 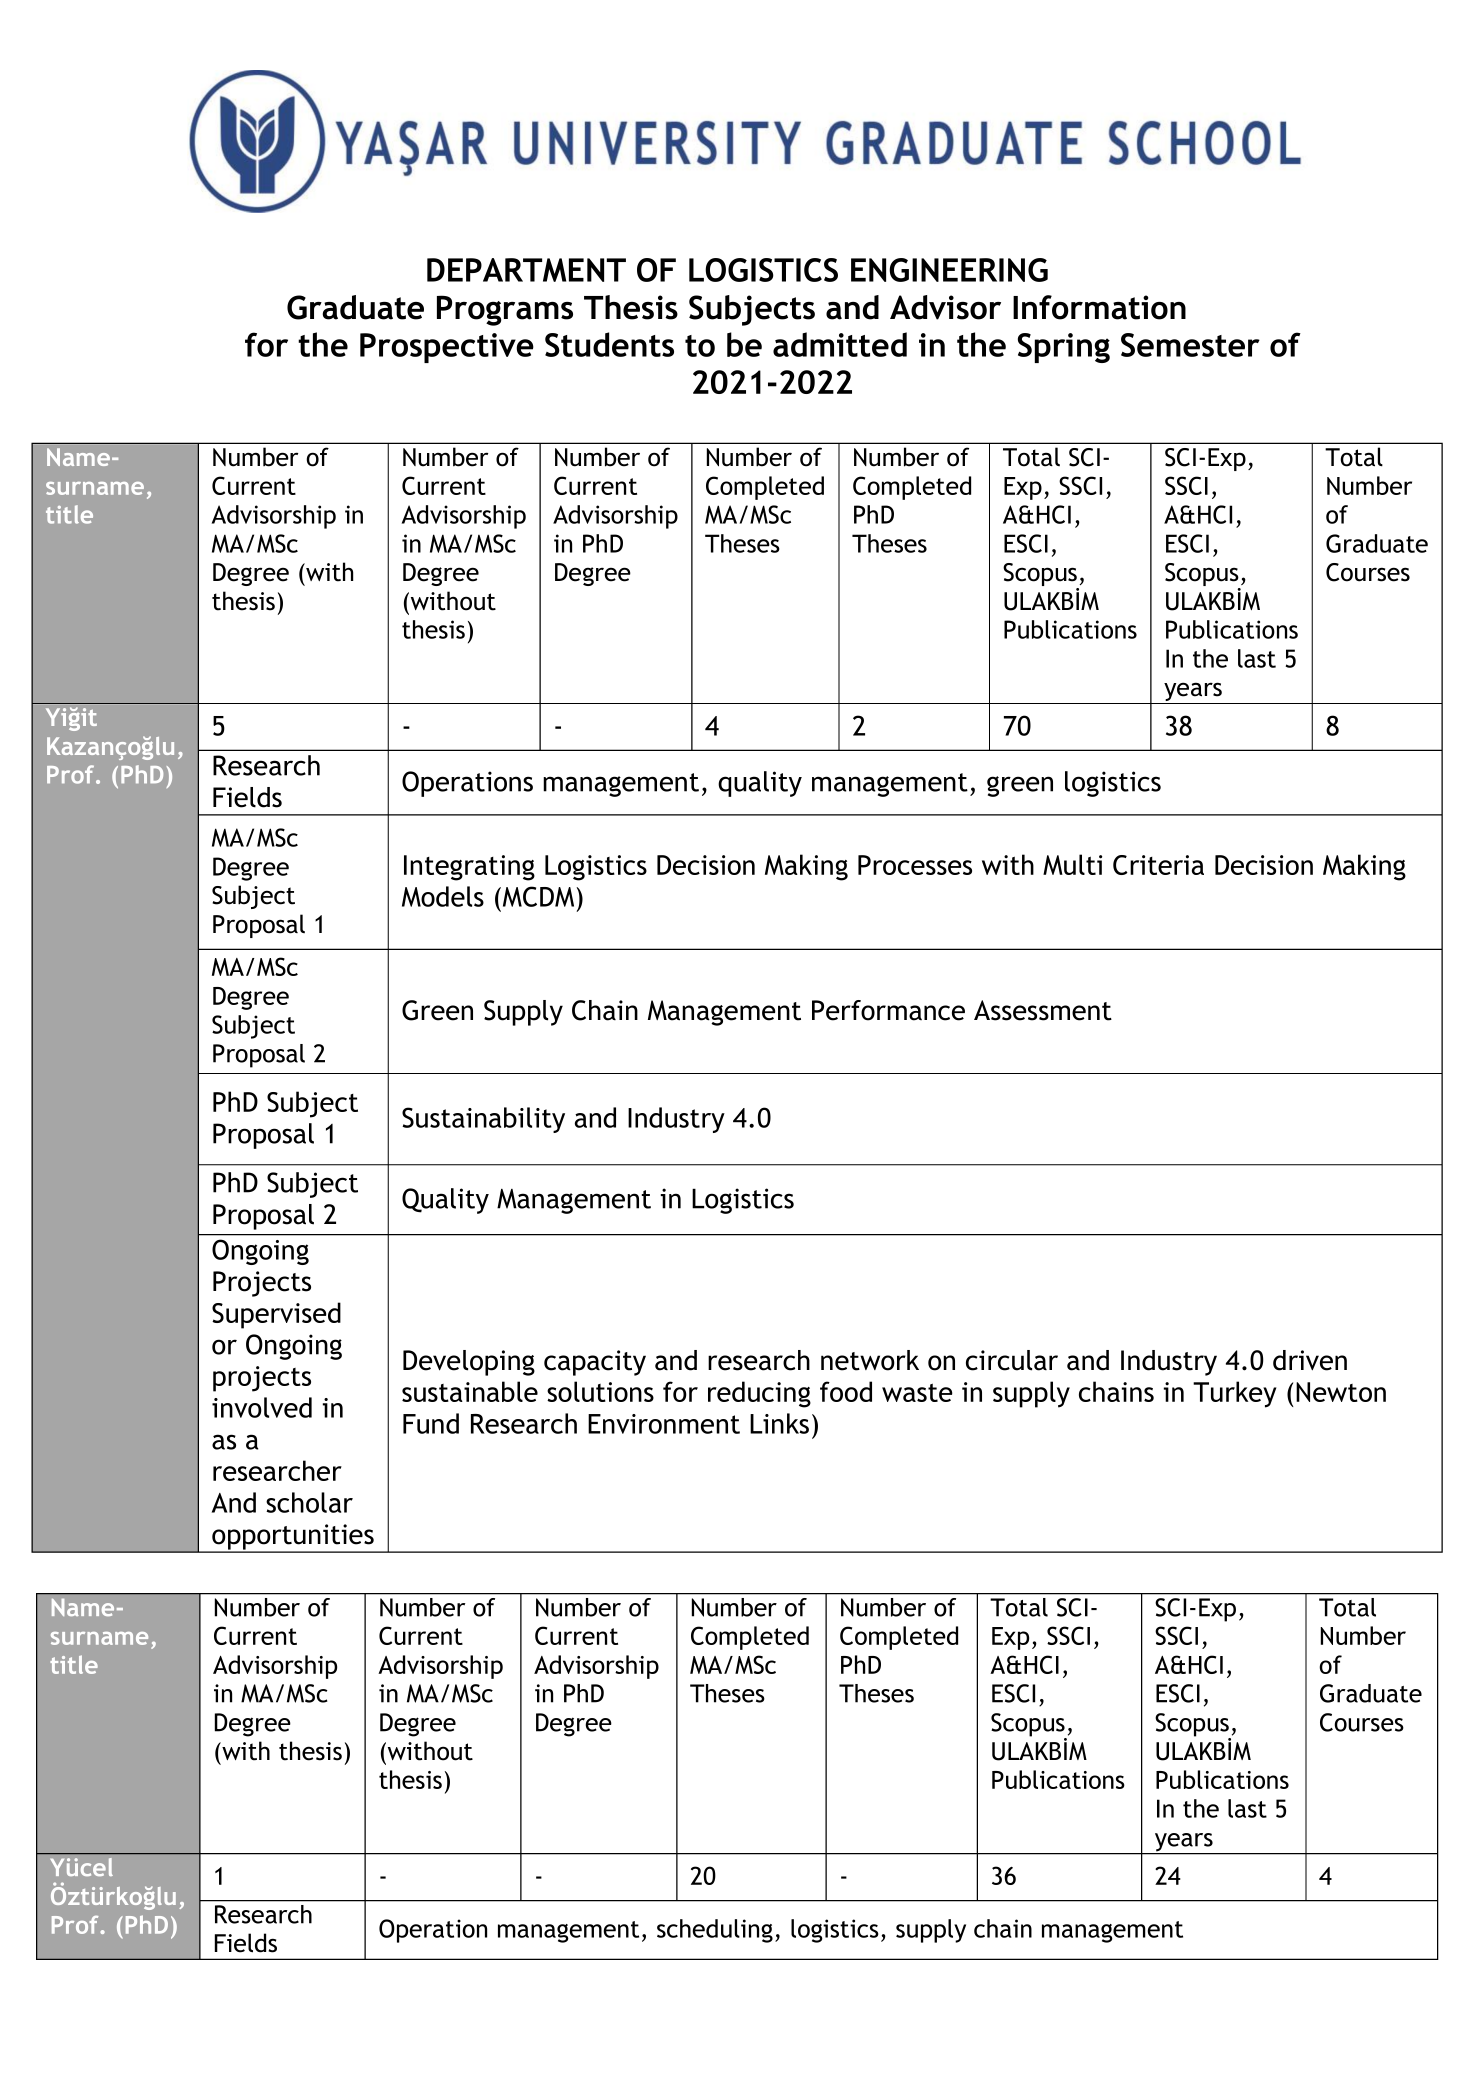 What do you see at coordinates (443, 896) in the document?
I see `Models` at bounding box center [443, 896].
